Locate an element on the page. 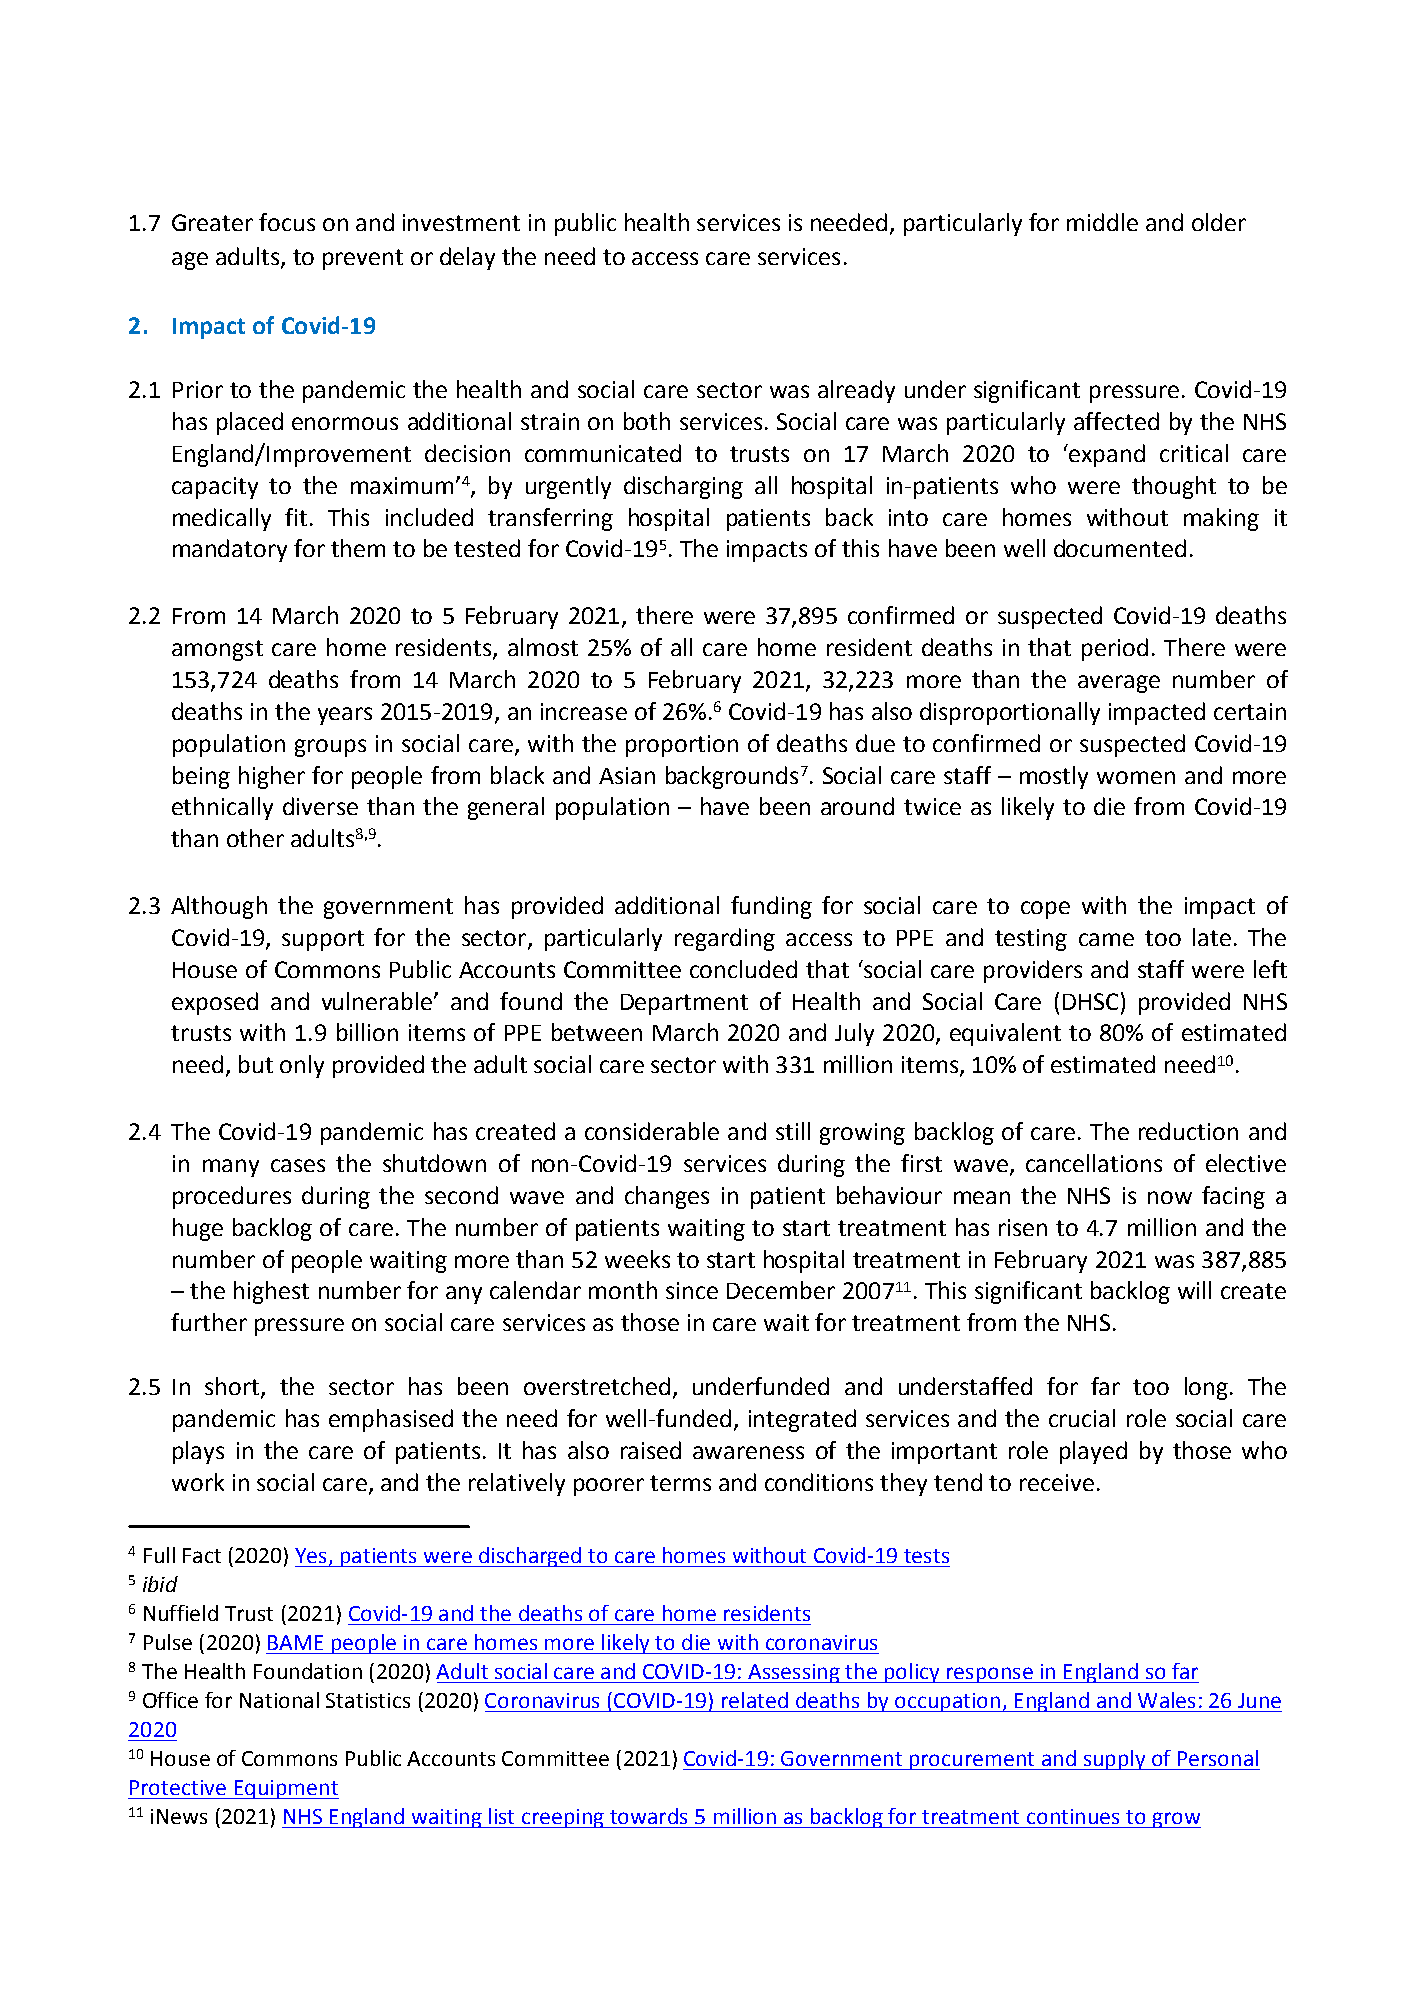 This document has height=2002, width=1416. focus is located at coordinates (287, 222).
